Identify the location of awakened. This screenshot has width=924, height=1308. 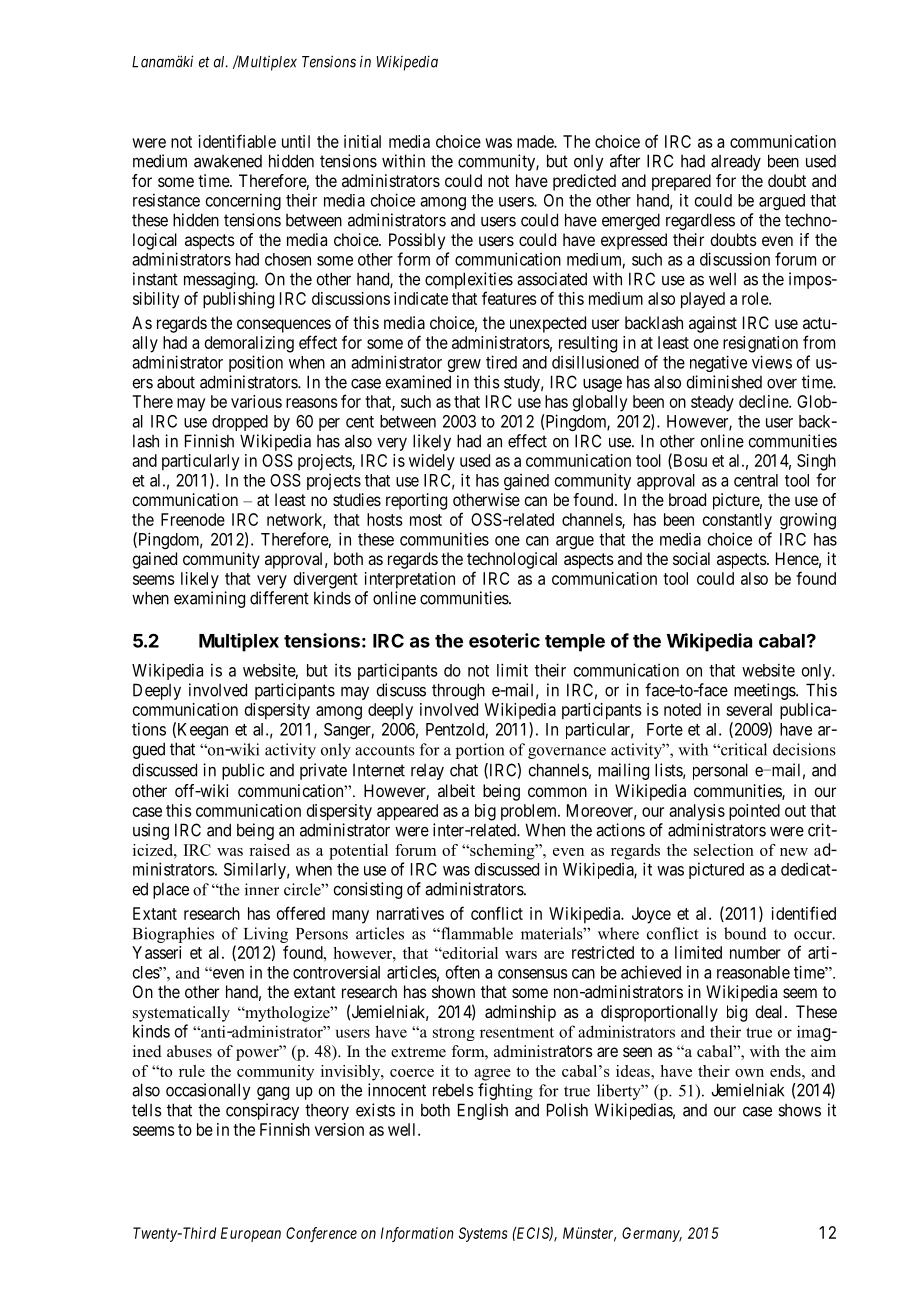
(228, 161).
